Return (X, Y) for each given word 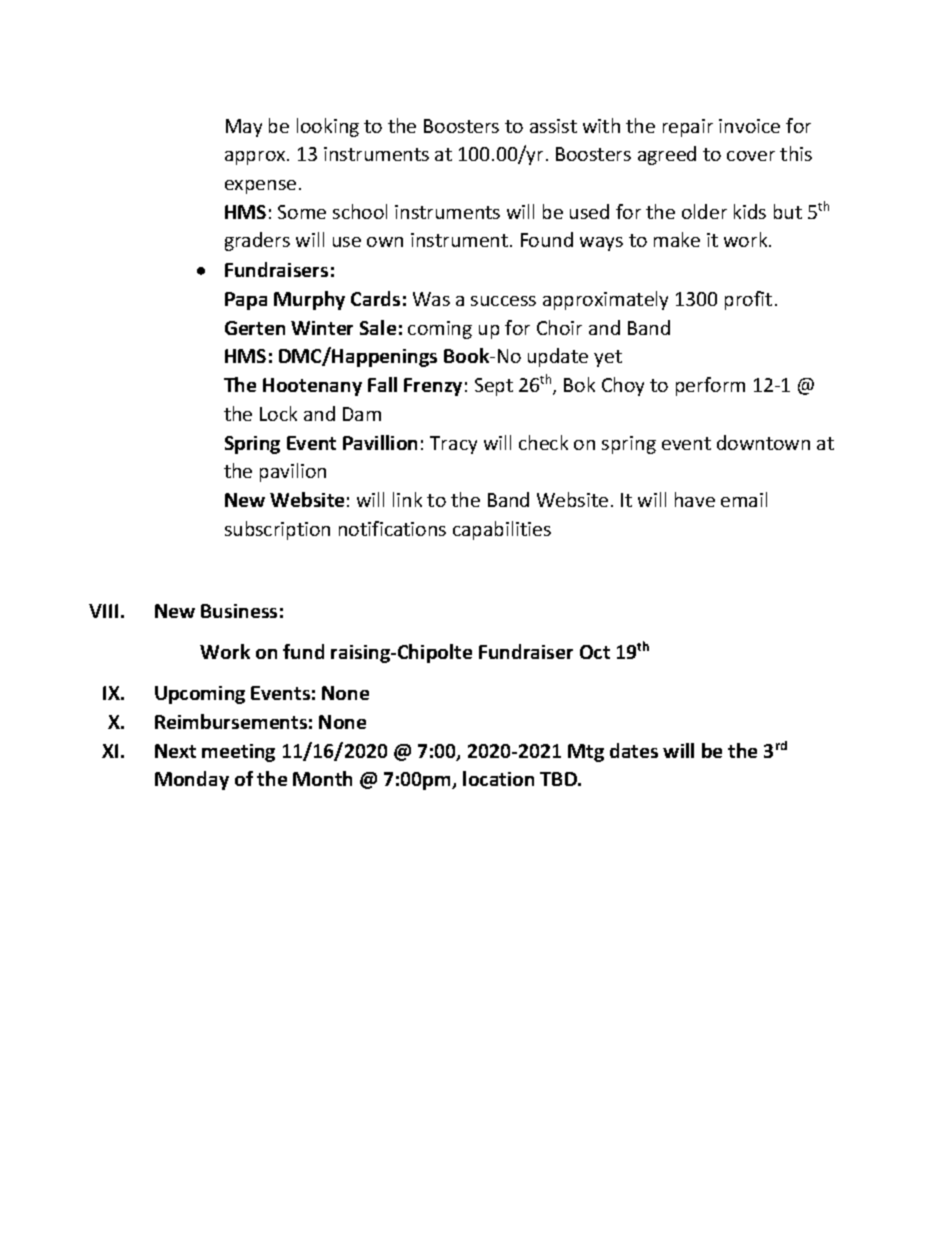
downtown (763, 442)
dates (634, 750)
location (498, 778)
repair (688, 128)
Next (175, 751)
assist (553, 126)
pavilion (293, 472)
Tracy (453, 445)
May (244, 128)
